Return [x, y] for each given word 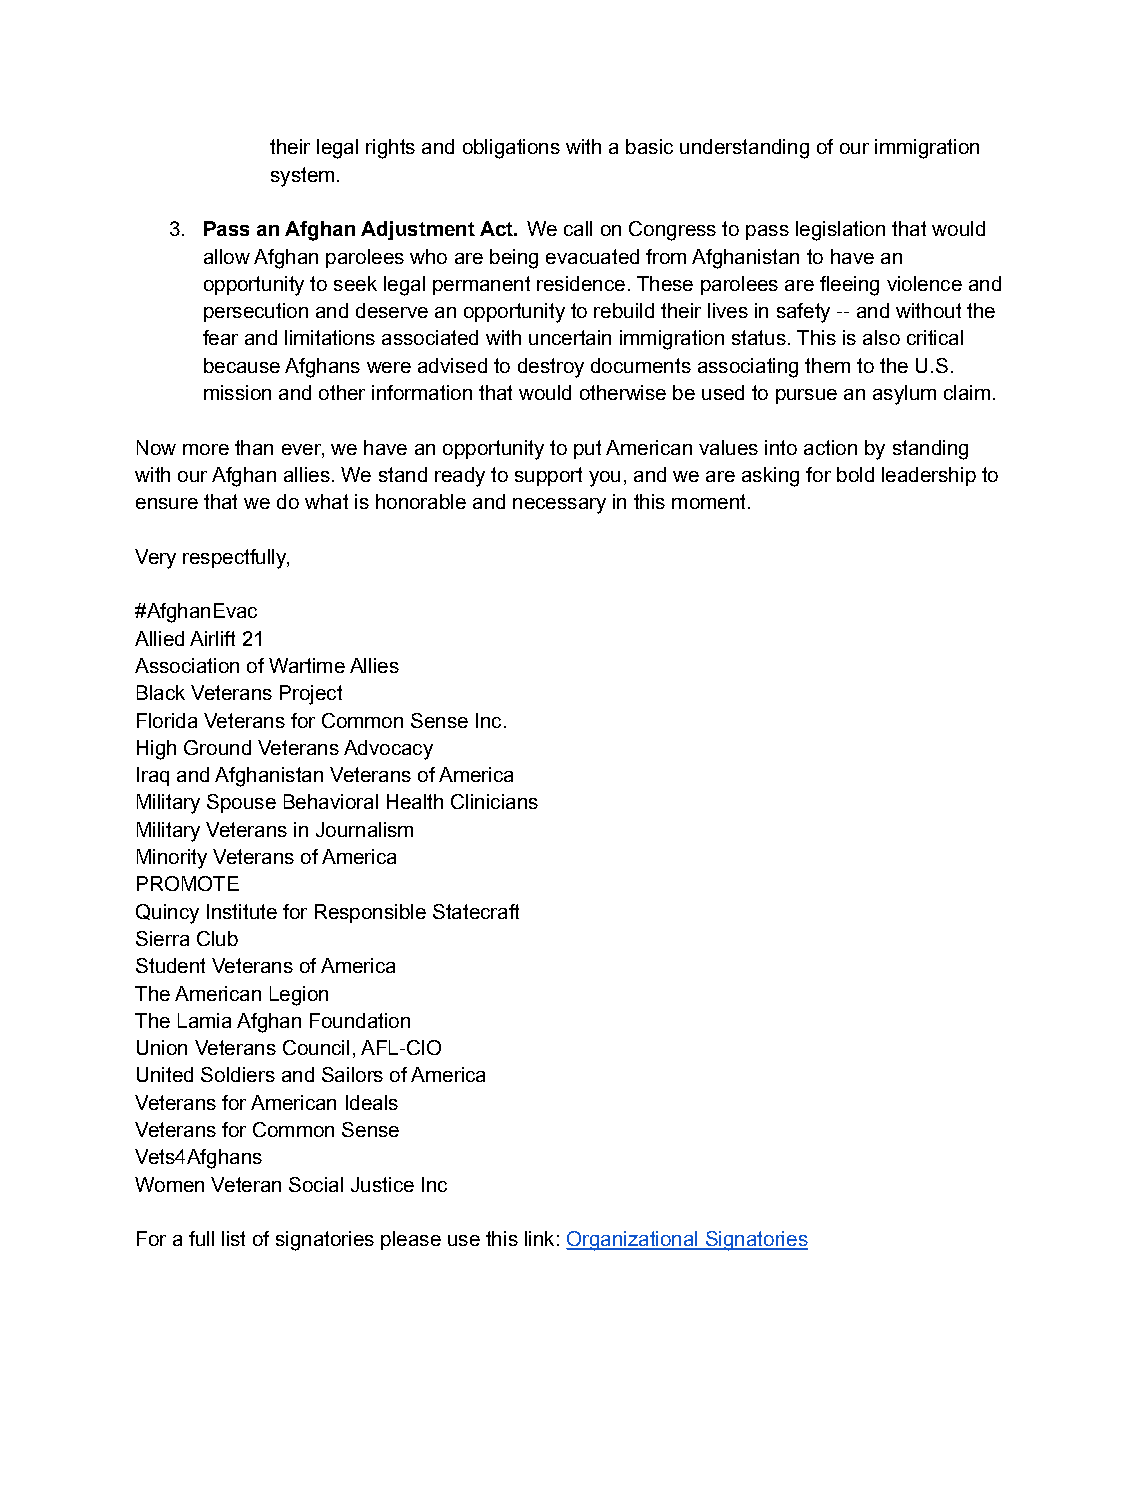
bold [855, 474]
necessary [559, 506]
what [326, 501]
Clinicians [494, 801]
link [539, 1238]
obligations [511, 149]
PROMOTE [188, 883]
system [302, 177]
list [233, 1238]
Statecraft [476, 911]
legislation [840, 231]
